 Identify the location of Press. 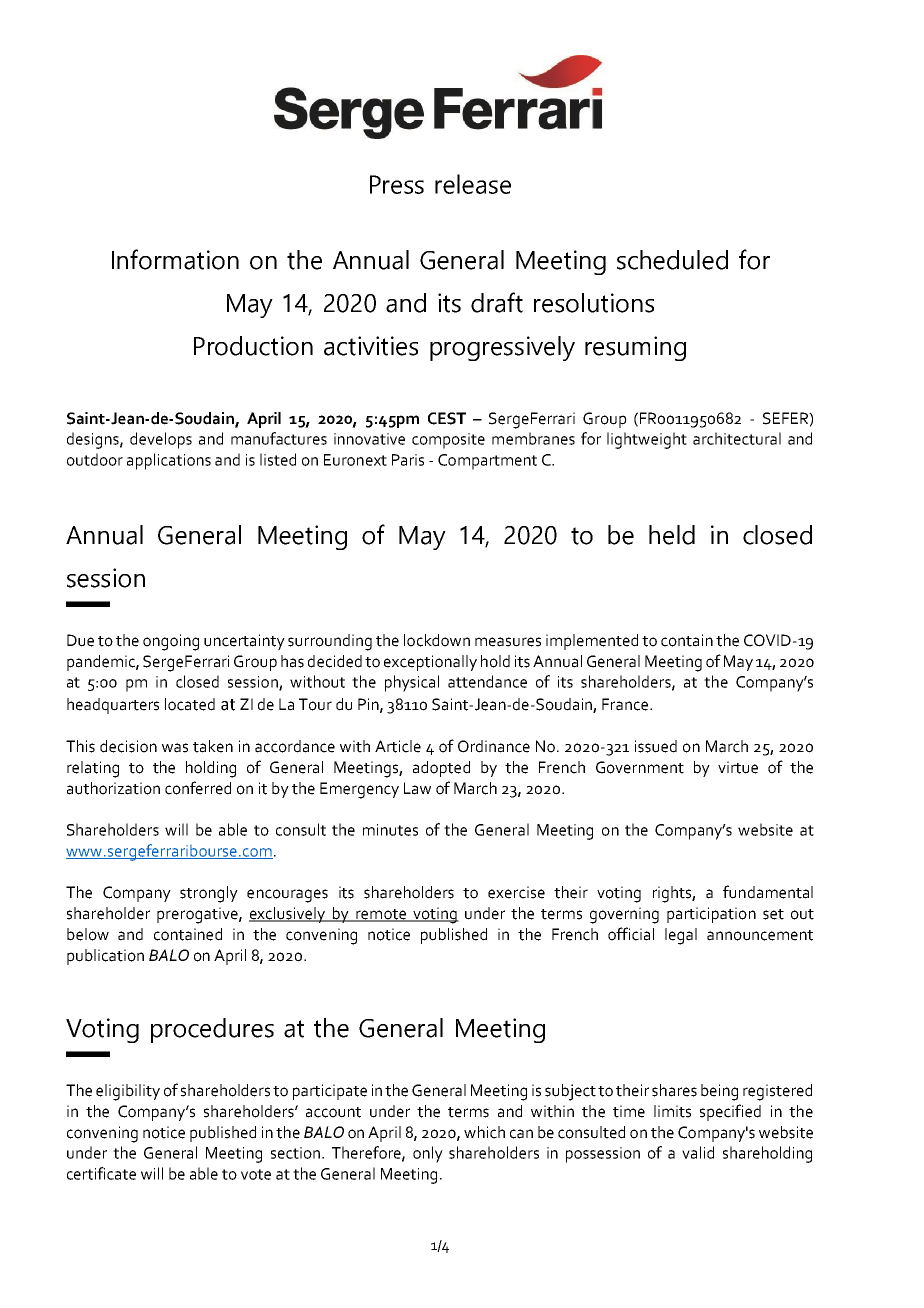
(397, 184).
